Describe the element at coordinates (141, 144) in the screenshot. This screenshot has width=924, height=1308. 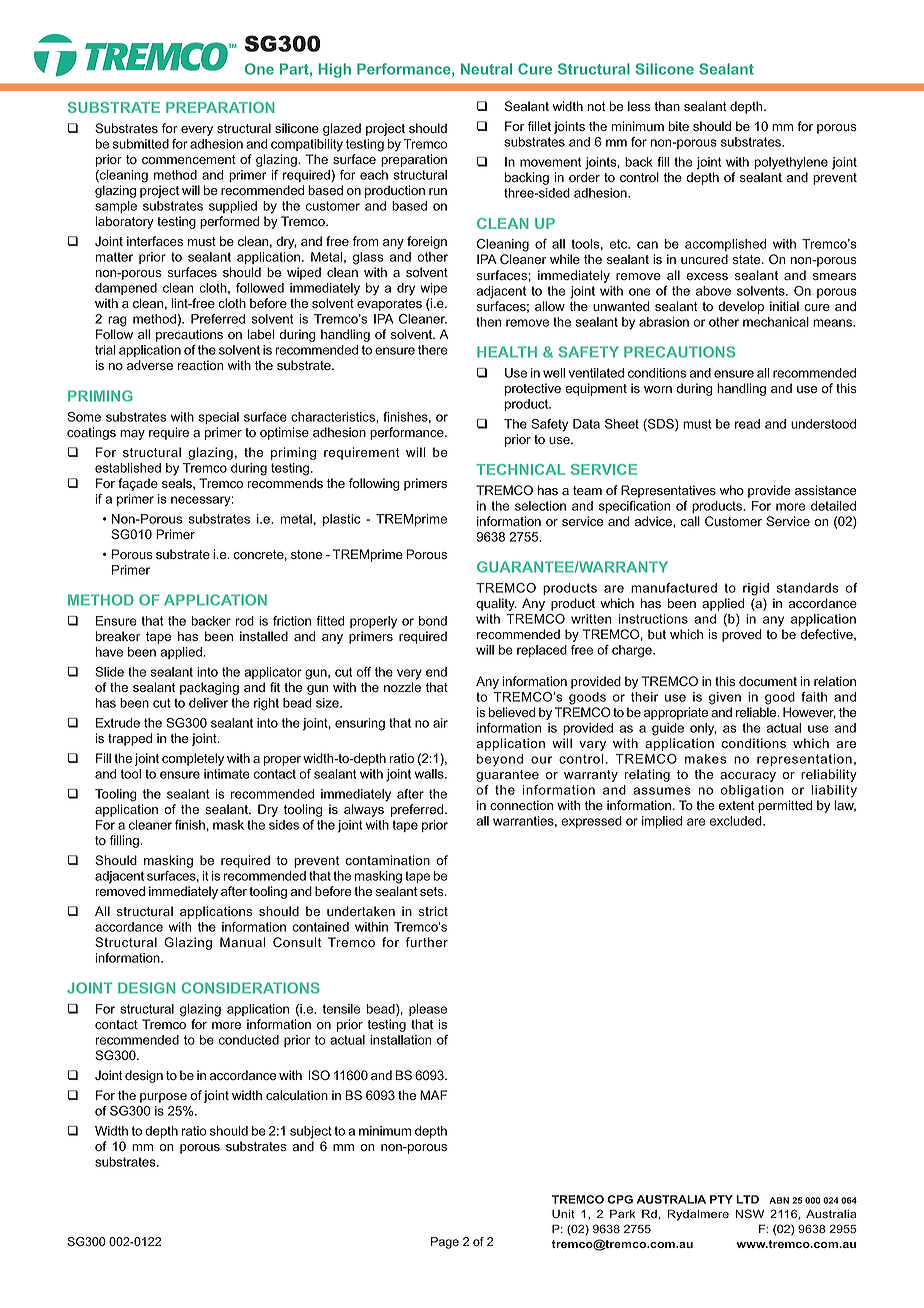
I see `submitted` at that location.
